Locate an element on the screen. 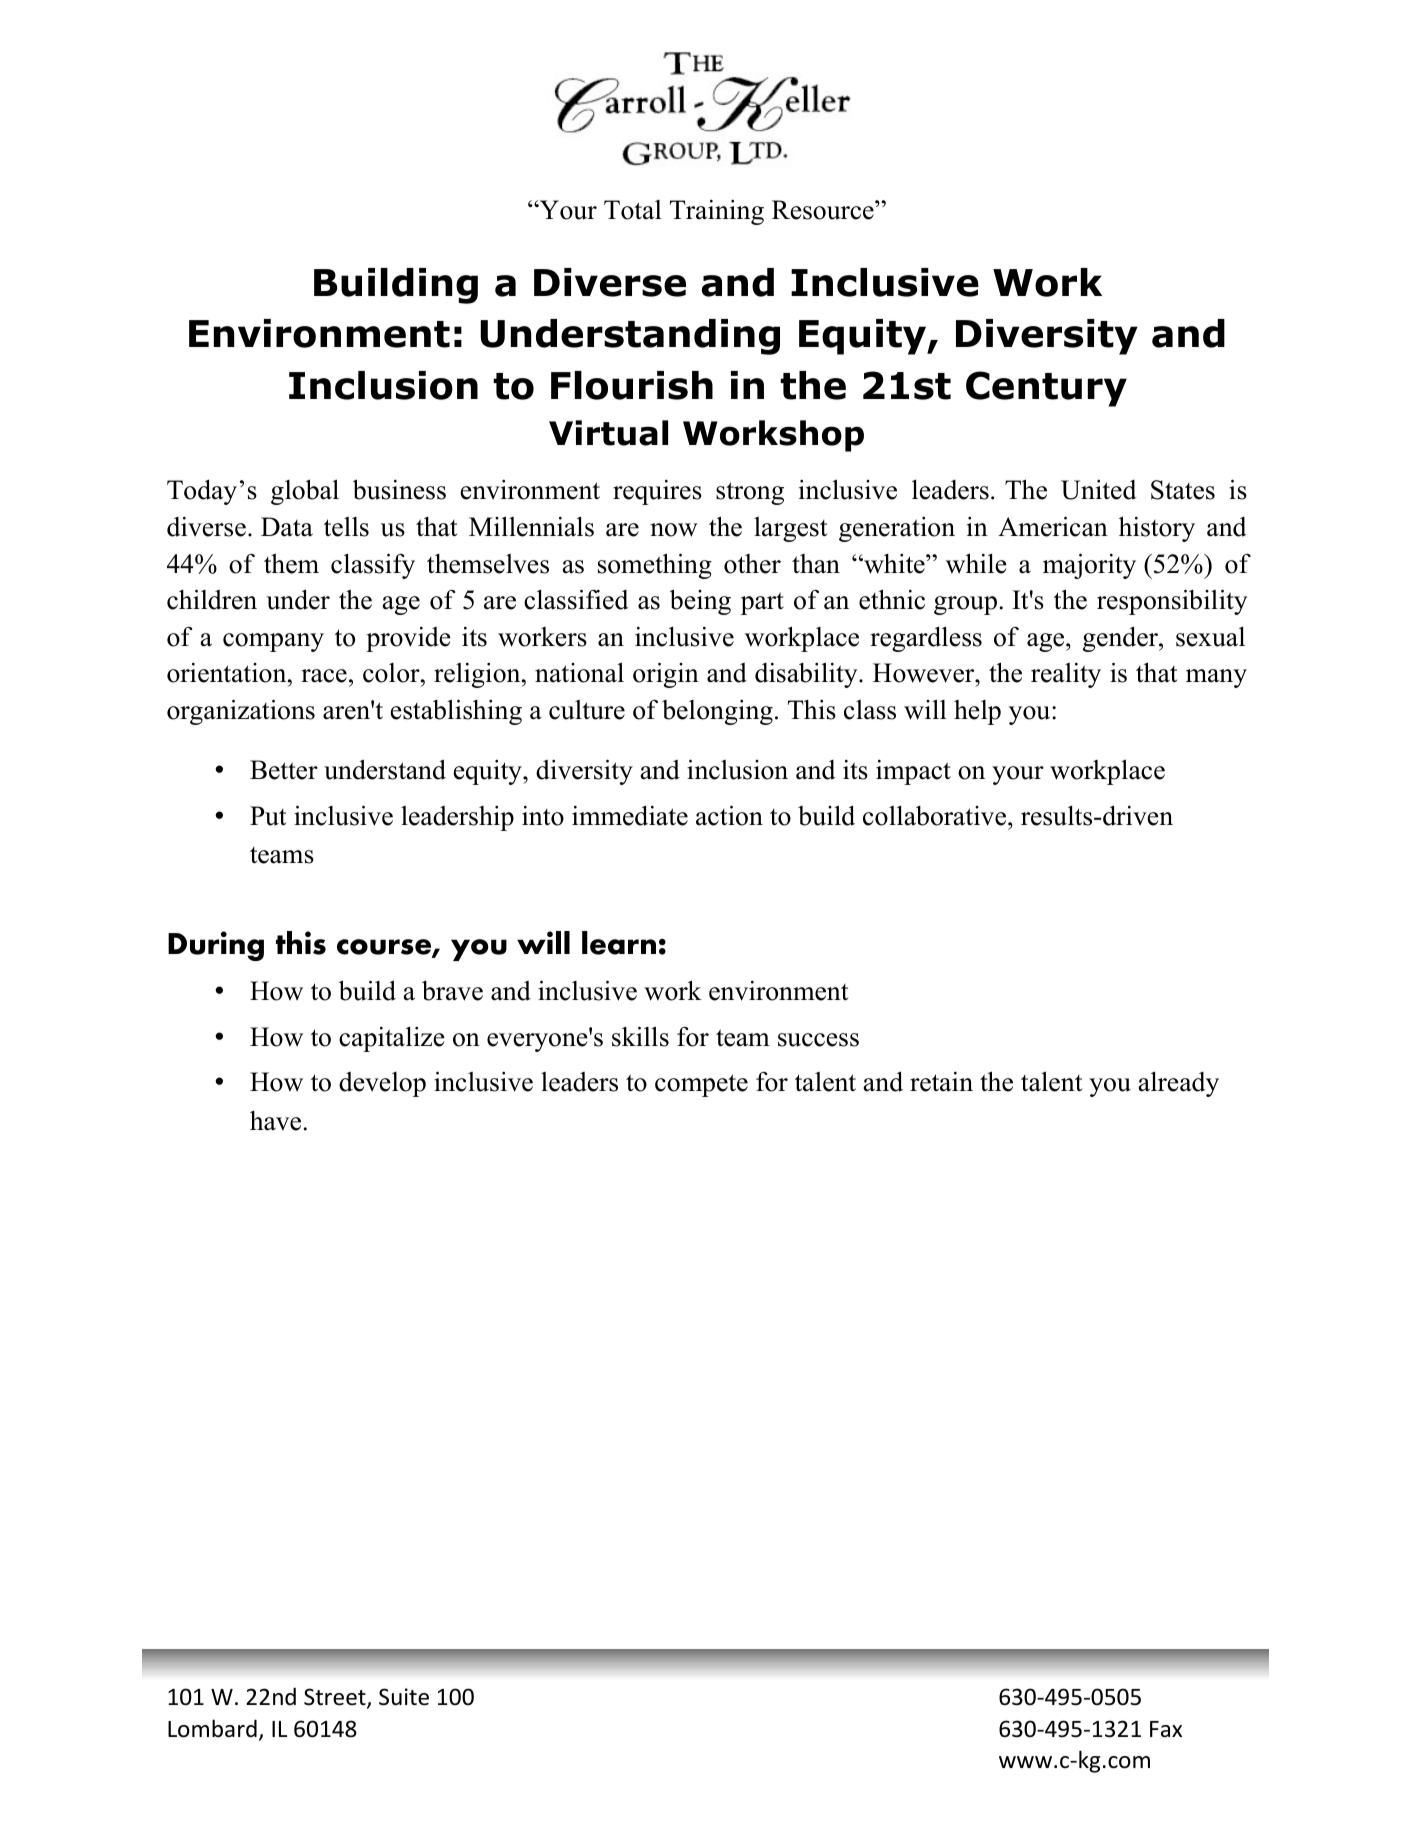 The height and width of the screenshot is (1830, 1414). retain is located at coordinates (941, 1082).
